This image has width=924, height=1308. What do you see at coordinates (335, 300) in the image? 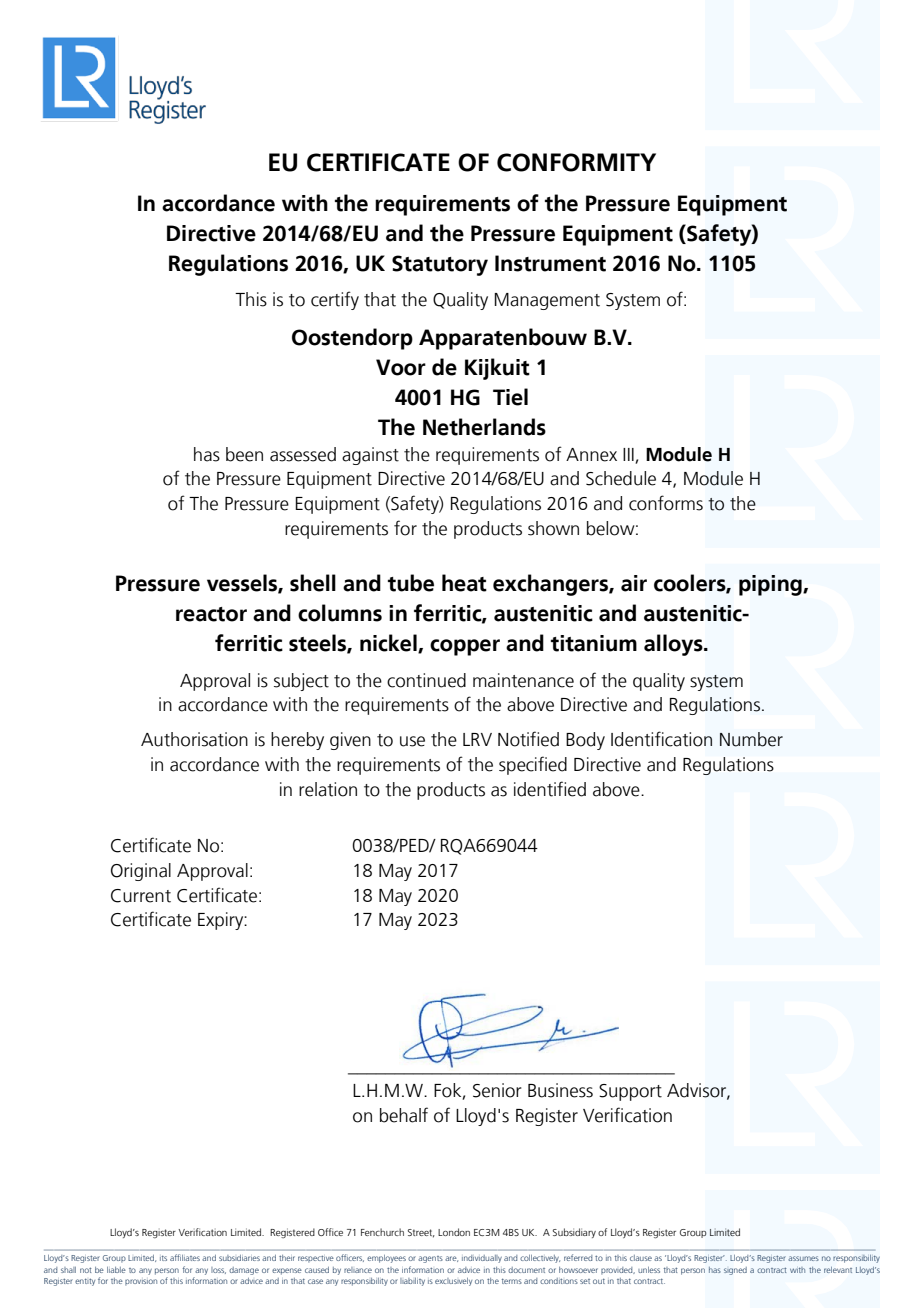
I see `certify` at bounding box center [335, 300].
